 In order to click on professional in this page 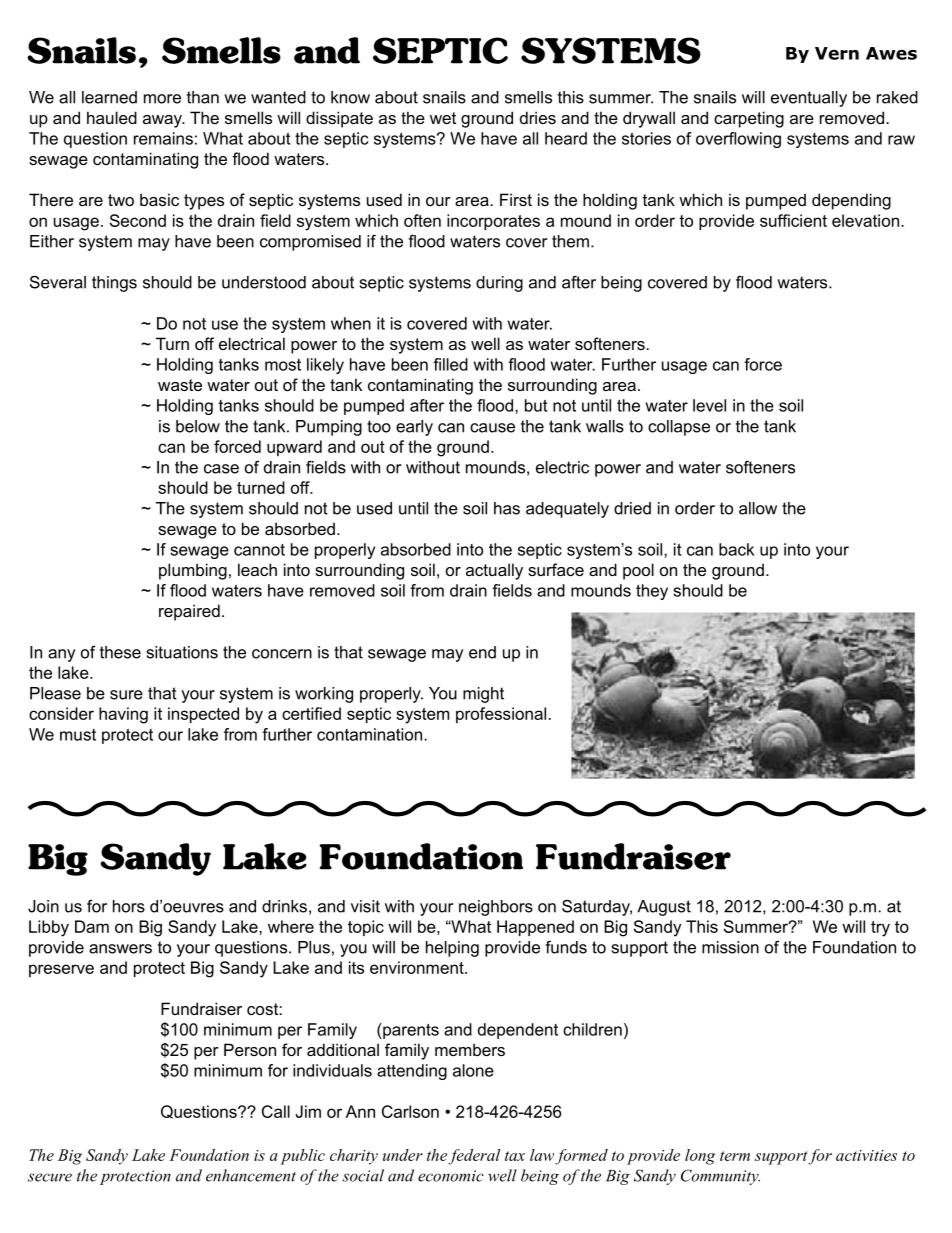, I will do `click(502, 715)`.
